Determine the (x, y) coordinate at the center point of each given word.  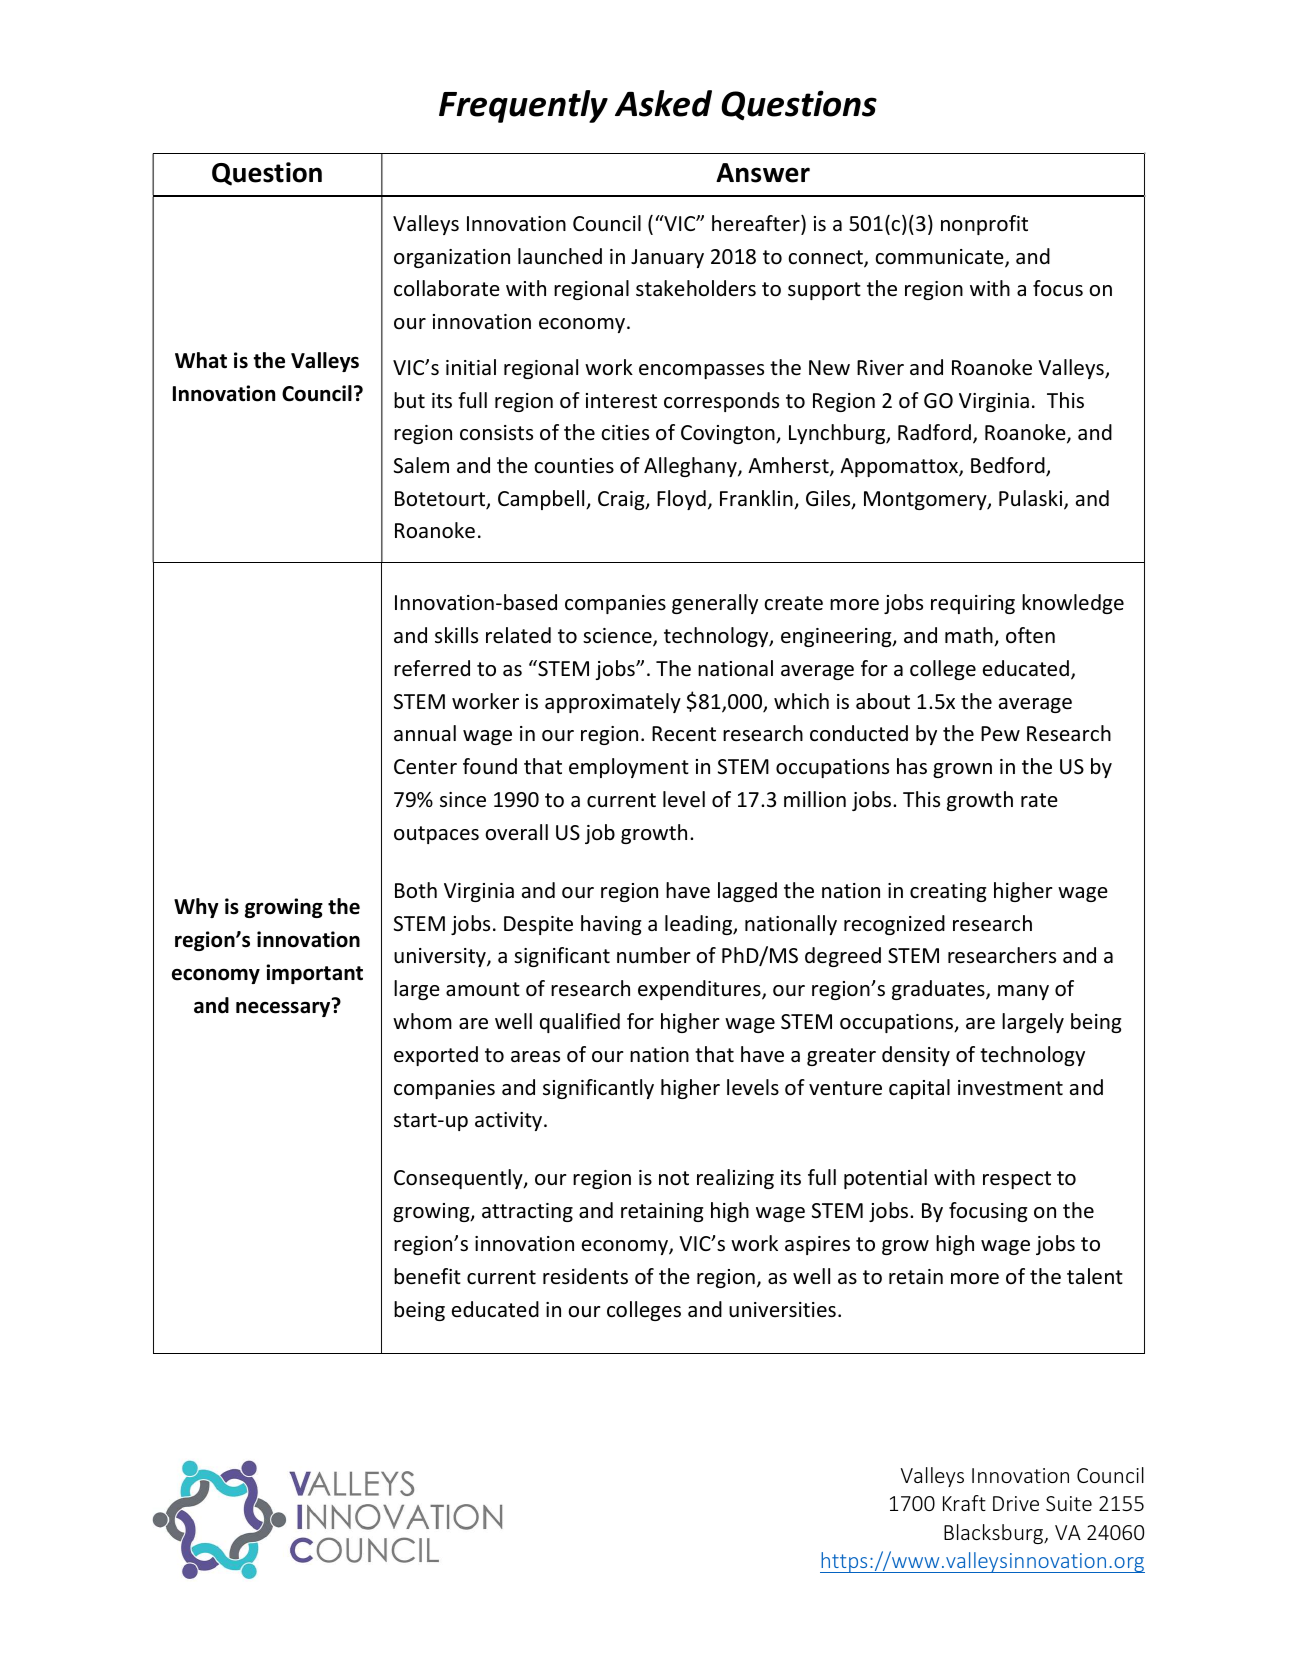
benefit (427, 1276)
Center (425, 767)
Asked (663, 103)
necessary (284, 1008)
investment (1010, 1088)
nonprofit (984, 225)
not (674, 1178)
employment (629, 768)
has (912, 766)
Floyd (681, 500)
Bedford (1009, 466)
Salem (421, 465)
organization (452, 258)
